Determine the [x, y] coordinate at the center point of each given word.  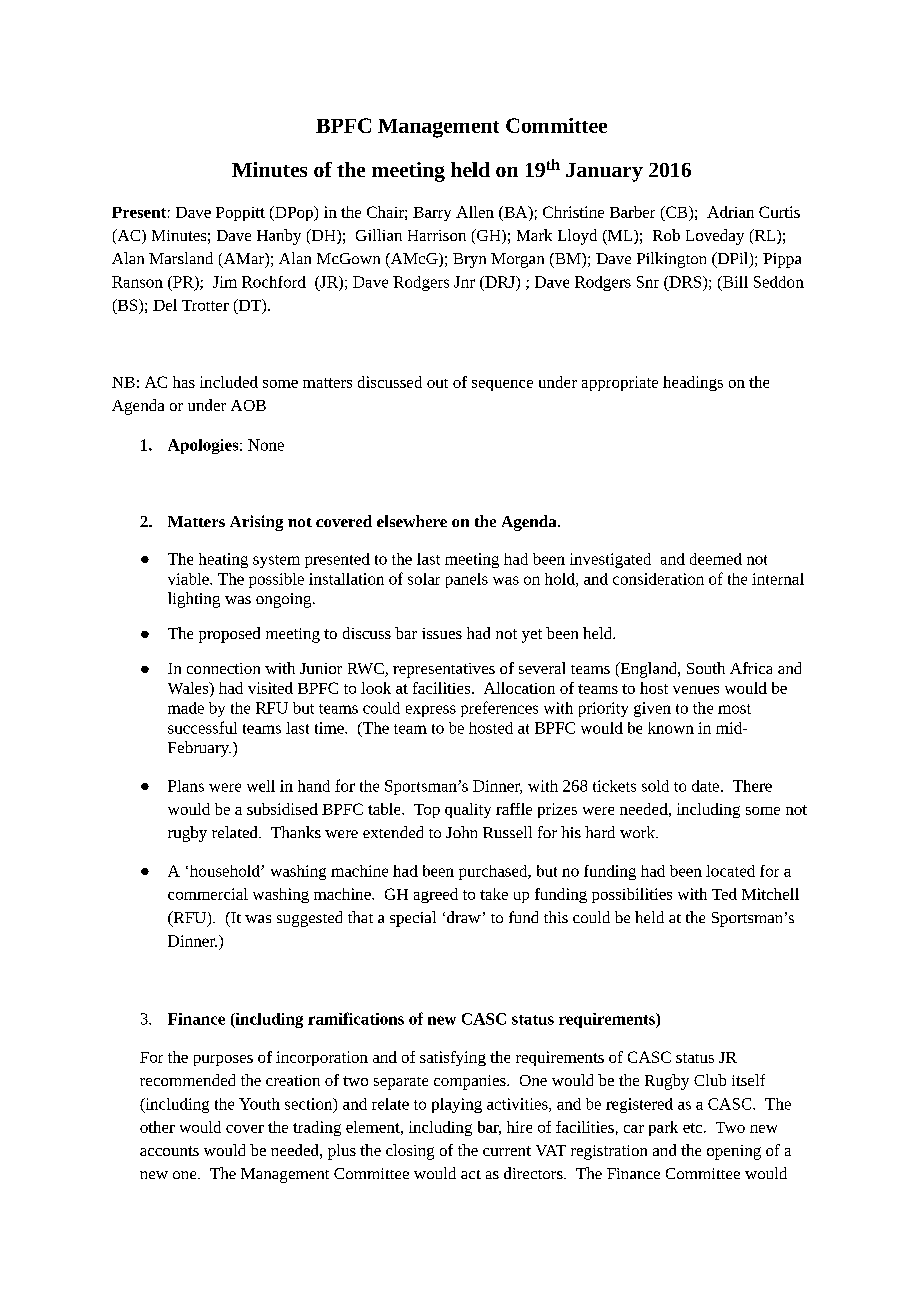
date [707, 786]
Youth [259, 1104]
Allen [475, 212]
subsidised [282, 809]
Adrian [730, 212]
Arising [256, 523]
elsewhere [412, 521]
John [461, 832]
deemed [716, 559]
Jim [225, 282]
